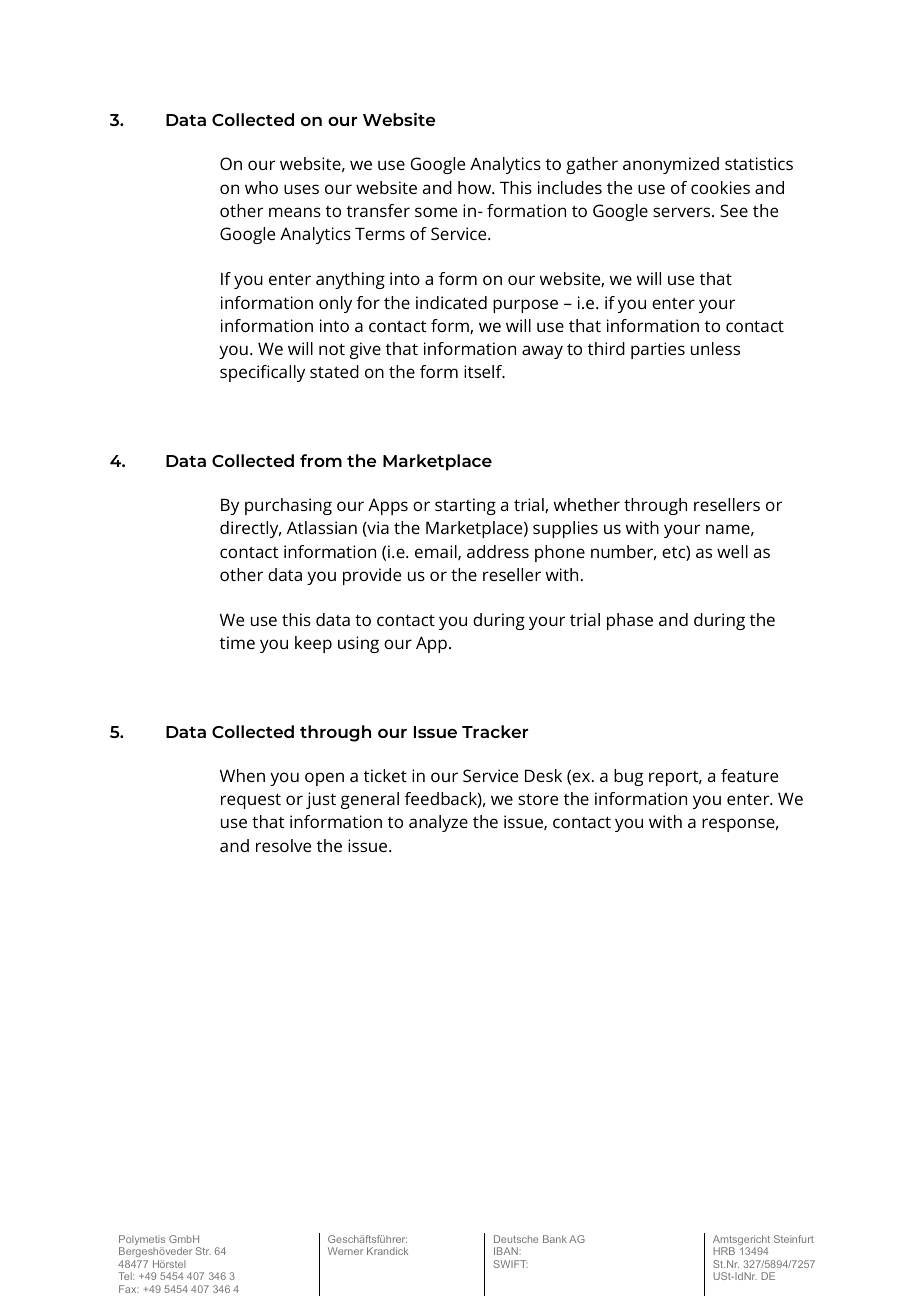 The image size is (924, 1308). Describe the element at coordinates (250, 529) in the screenshot. I see `directly` at that location.
